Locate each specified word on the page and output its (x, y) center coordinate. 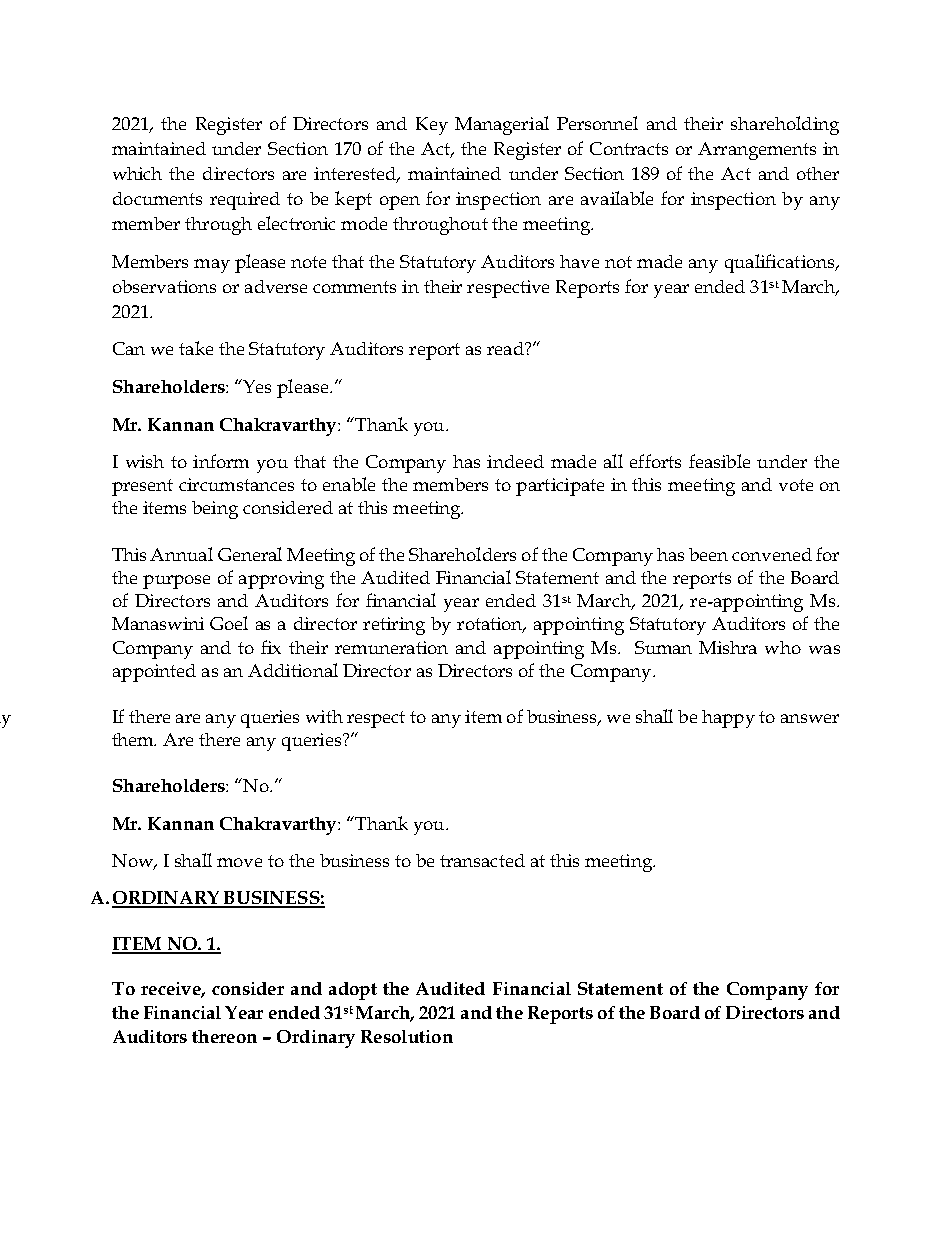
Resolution (407, 1036)
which (137, 173)
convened (772, 554)
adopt (353, 991)
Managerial (502, 125)
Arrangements (757, 151)
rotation (491, 625)
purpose (176, 582)
